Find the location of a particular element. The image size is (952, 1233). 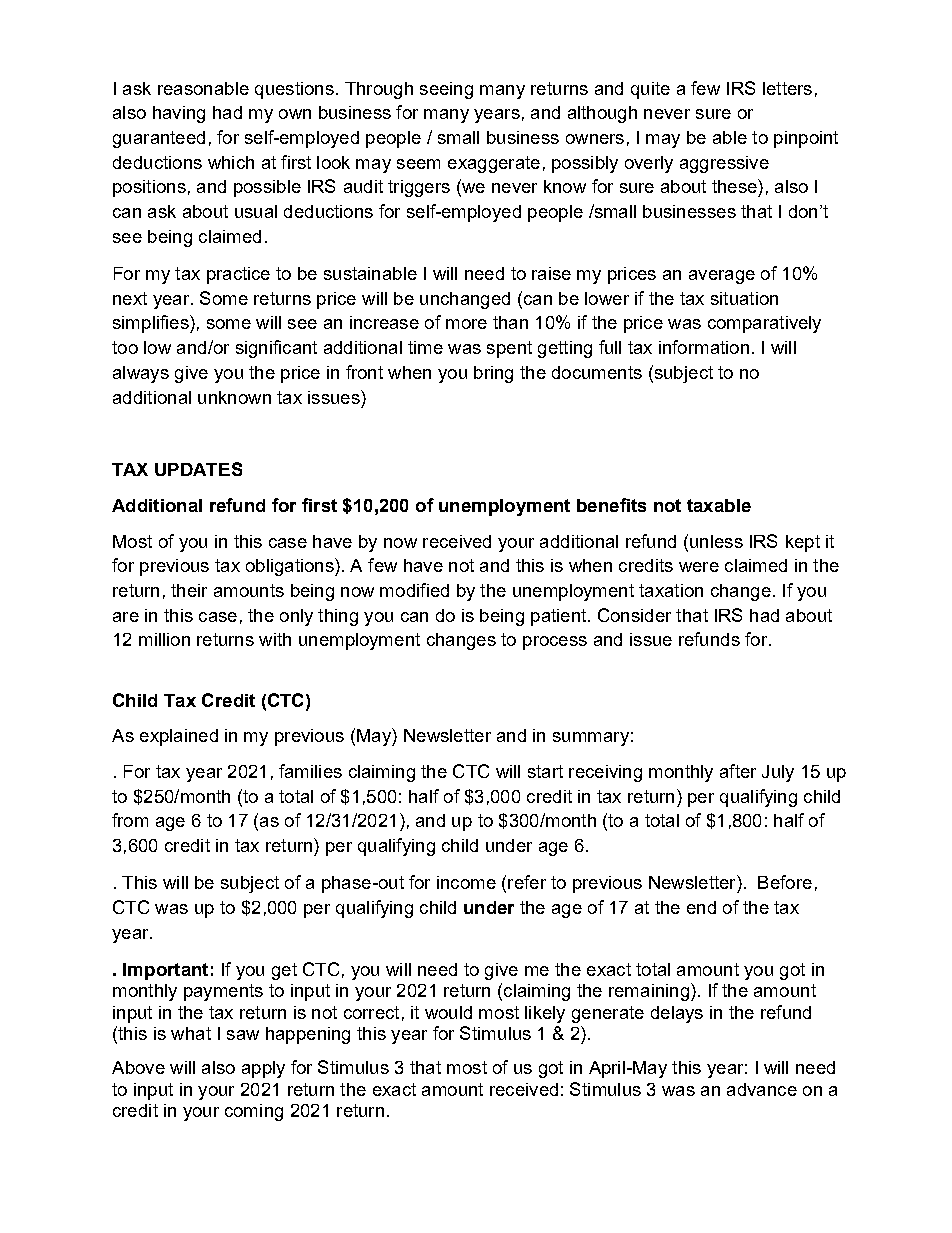

modified is located at coordinates (414, 590).
